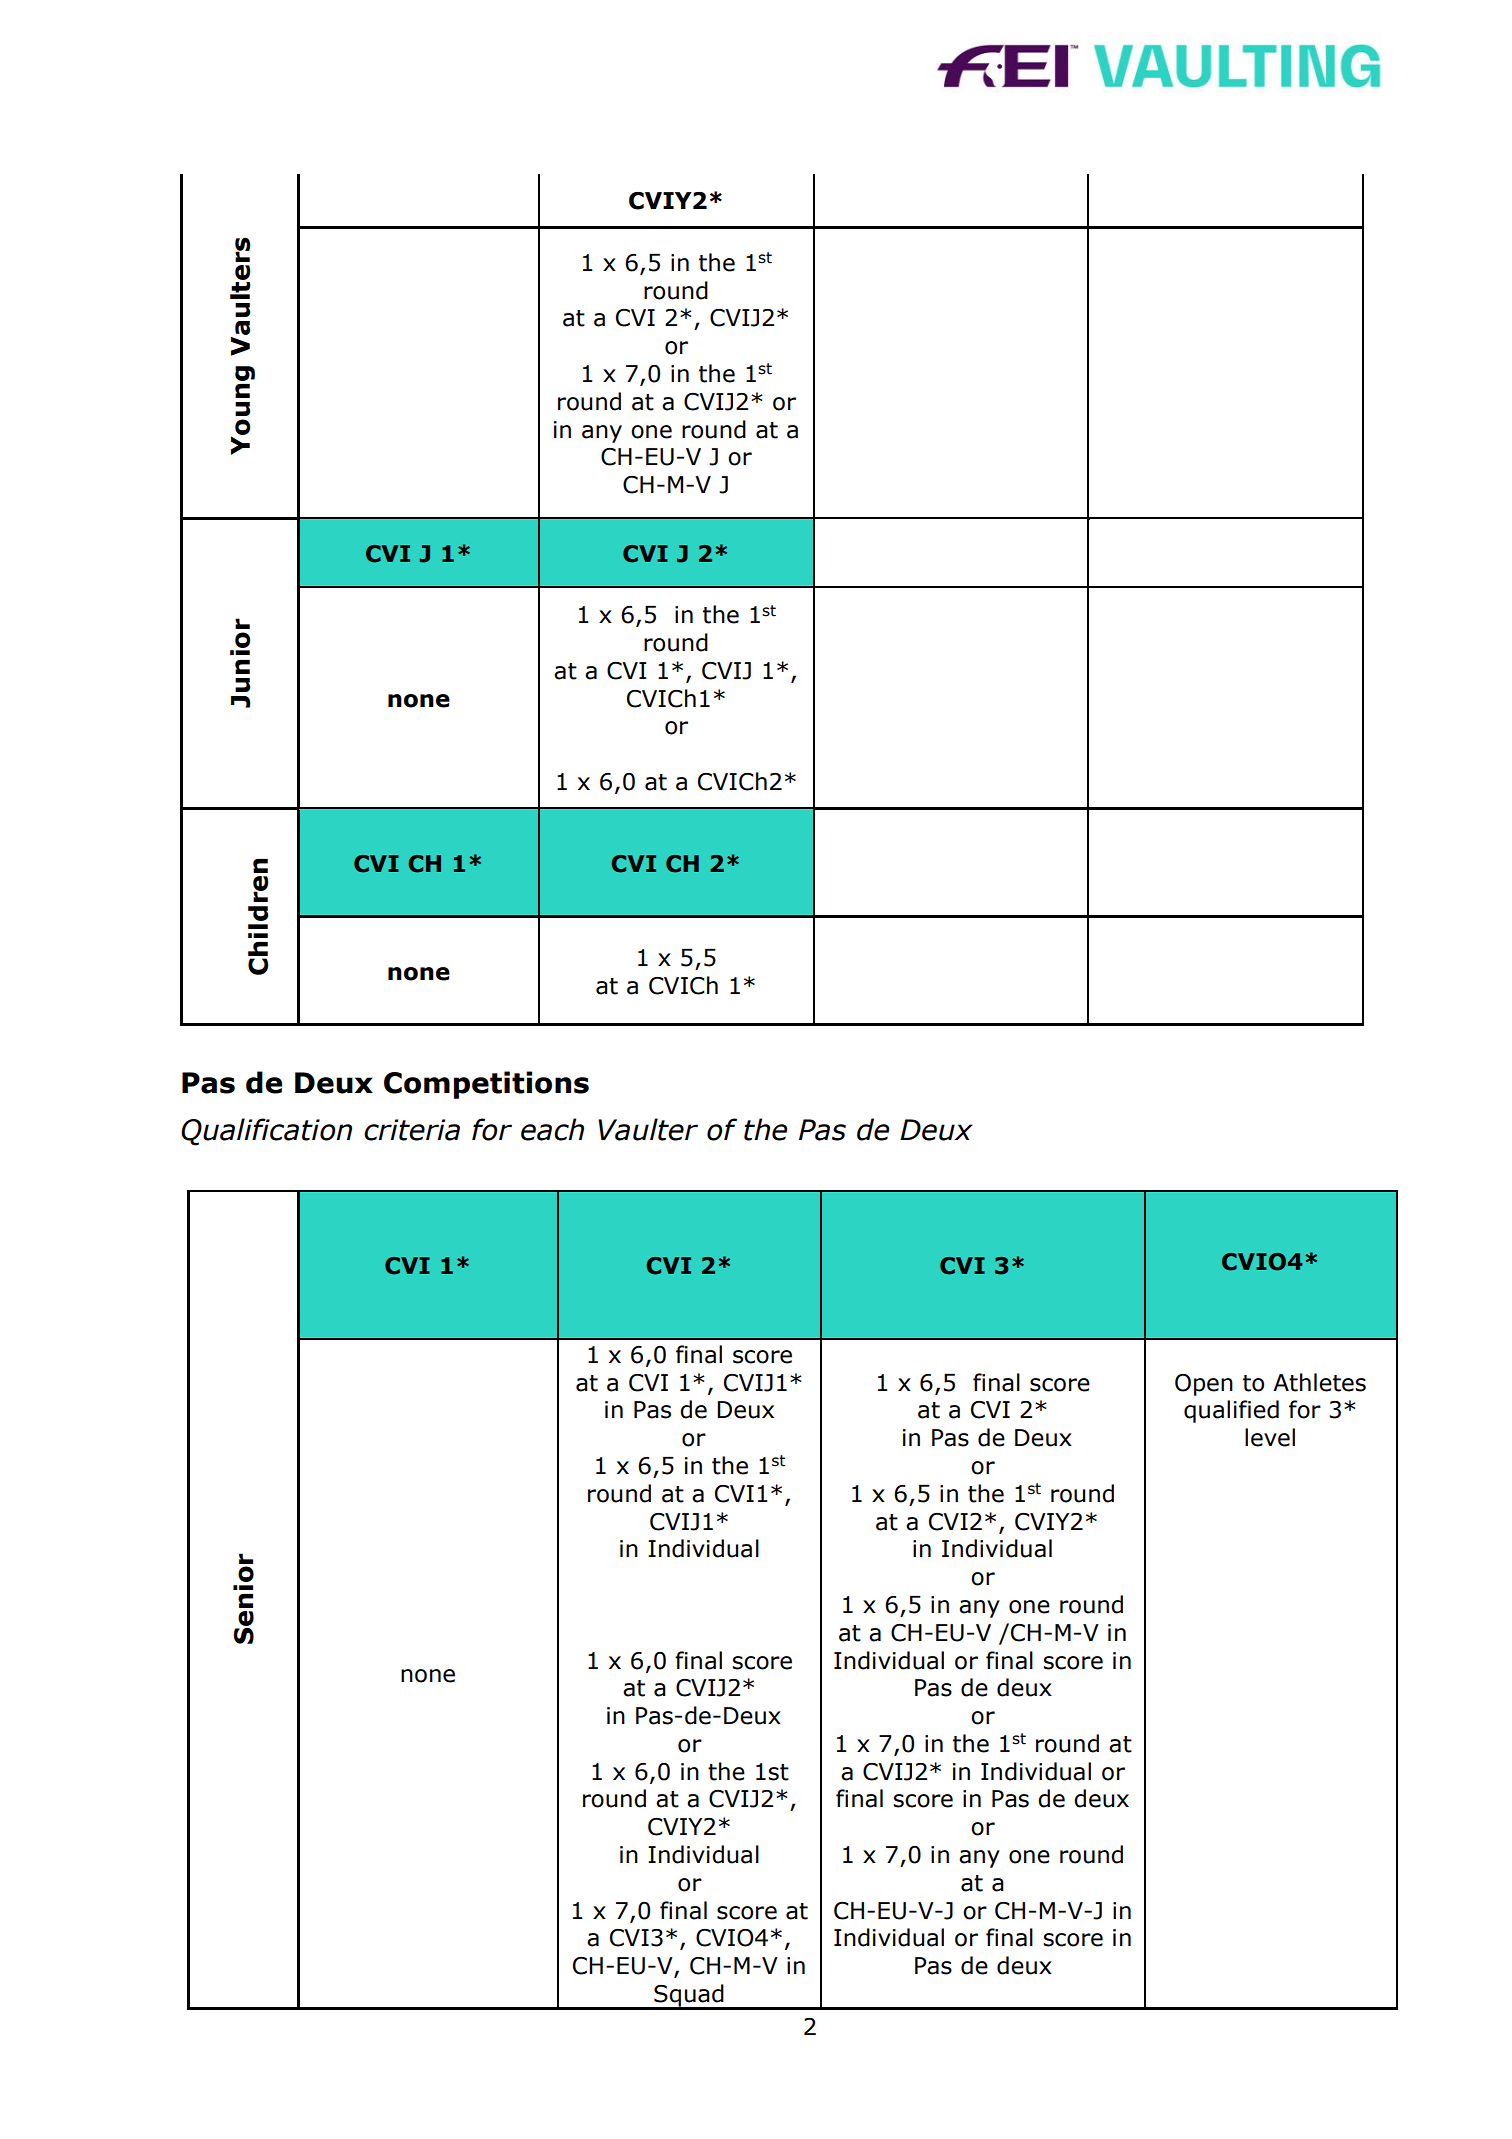 The height and width of the screenshot is (2139, 1512). What do you see at coordinates (1270, 1437) in the screenshot?
I see `level` at bounding box center [1270, 1437].
